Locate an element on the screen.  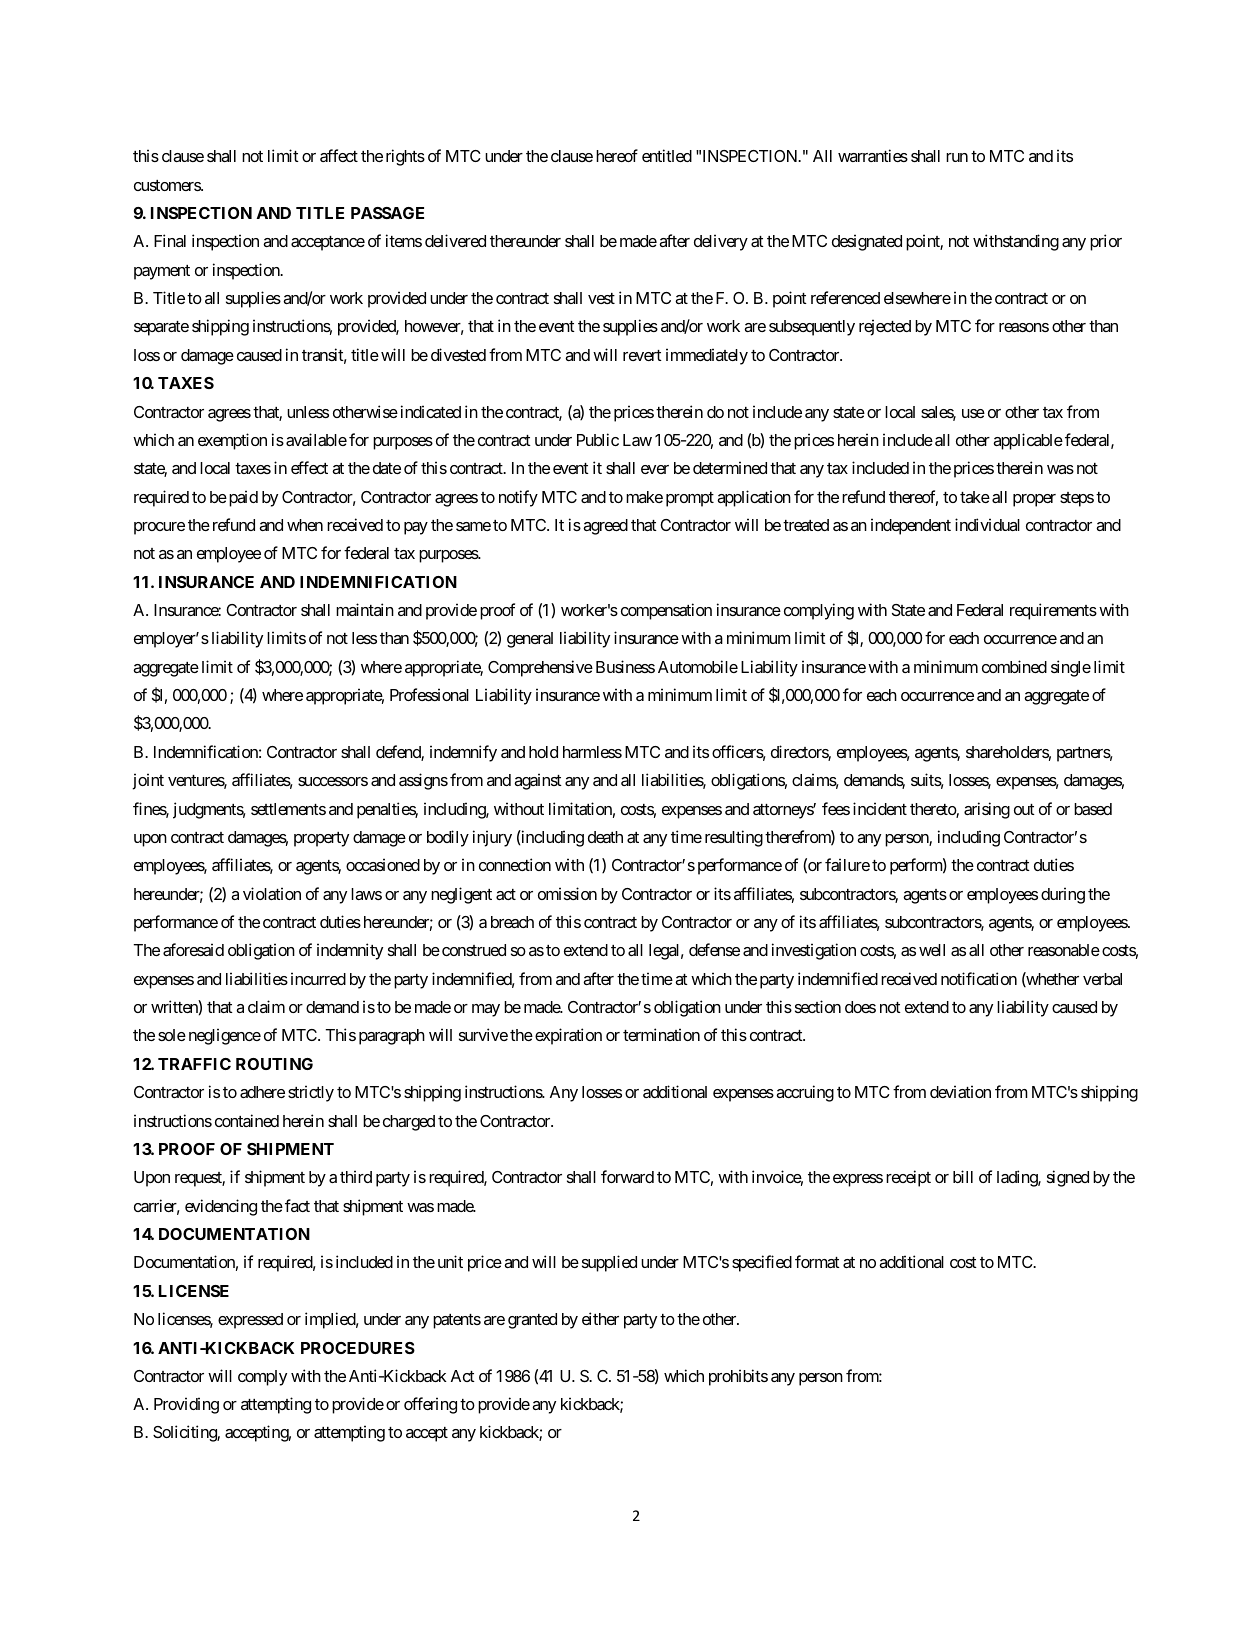
prior is located at coordinates (1106, 242).
